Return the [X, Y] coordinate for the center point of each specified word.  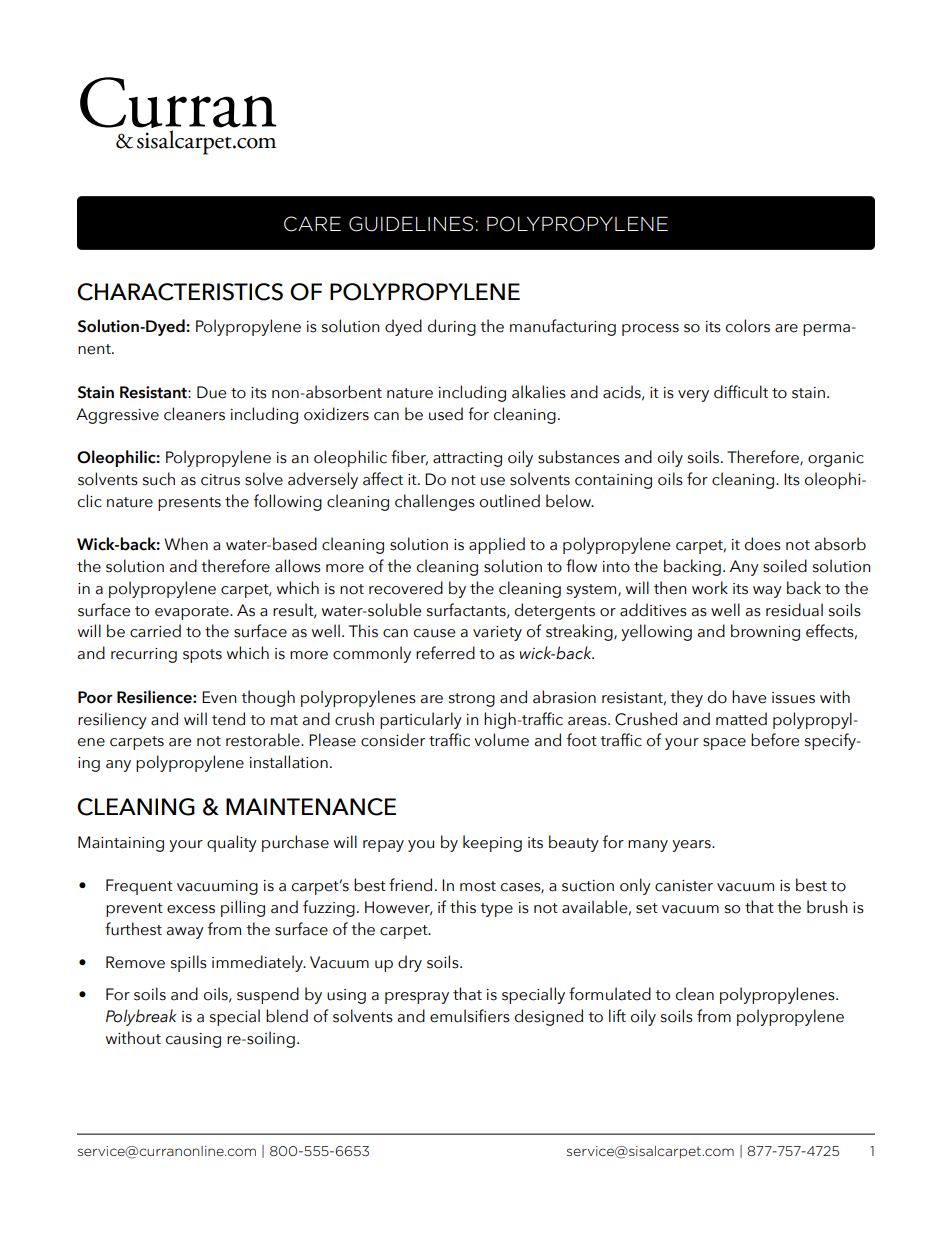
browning [765, 632]
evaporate [193, 613]
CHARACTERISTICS [180, 292]
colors [748, 326]
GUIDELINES [411, 224]
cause [434, 633]
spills [189, 963]
